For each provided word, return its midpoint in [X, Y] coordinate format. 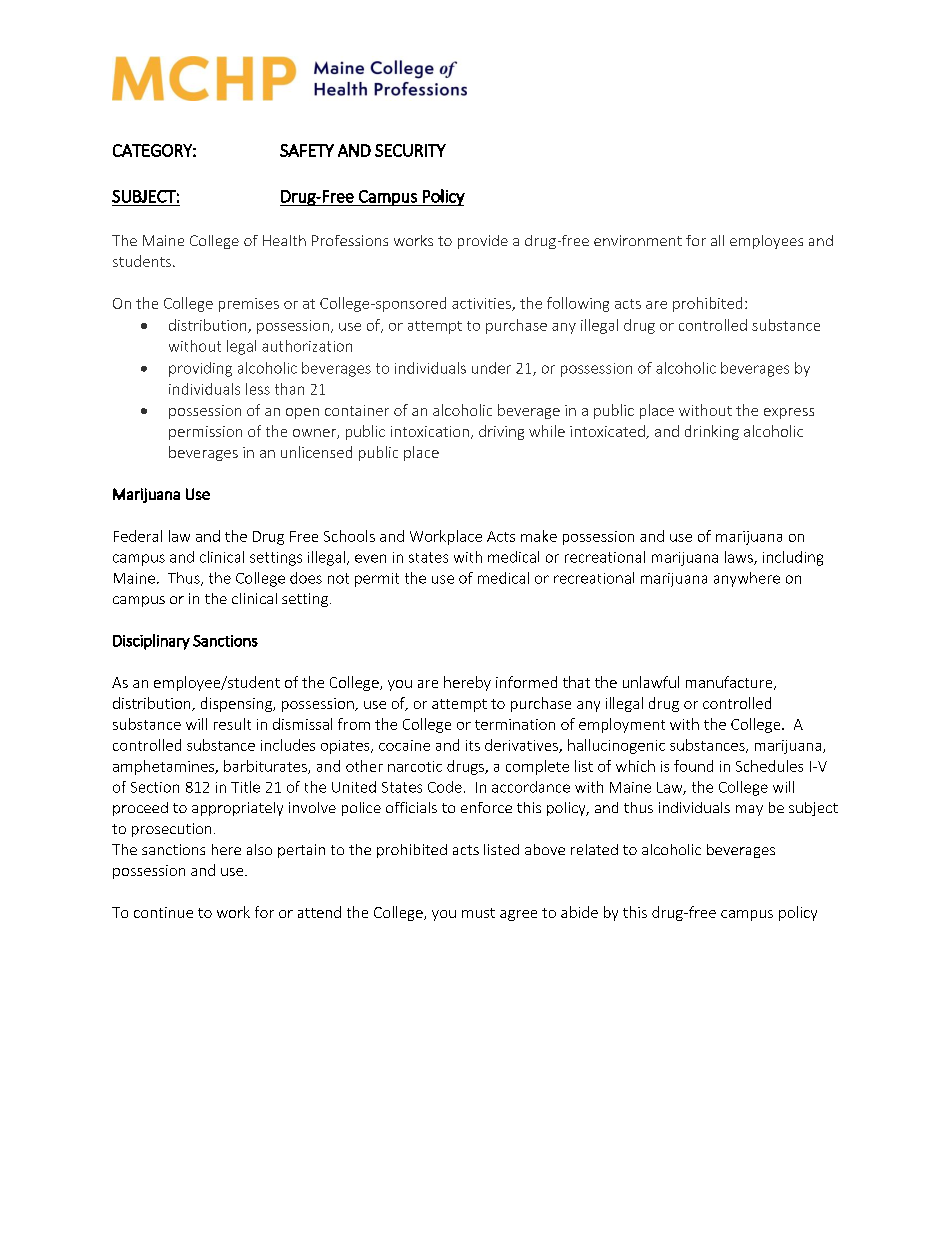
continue [163, 912]
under [491, 368]
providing [200, 369]
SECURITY [410, 150]
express [789, 413]
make [539, 536]
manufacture [730, 683]
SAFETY [307, 150]
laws [740, 558]
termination [515, 724]
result [232, 724]
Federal [138, 536]
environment [638, 240]
